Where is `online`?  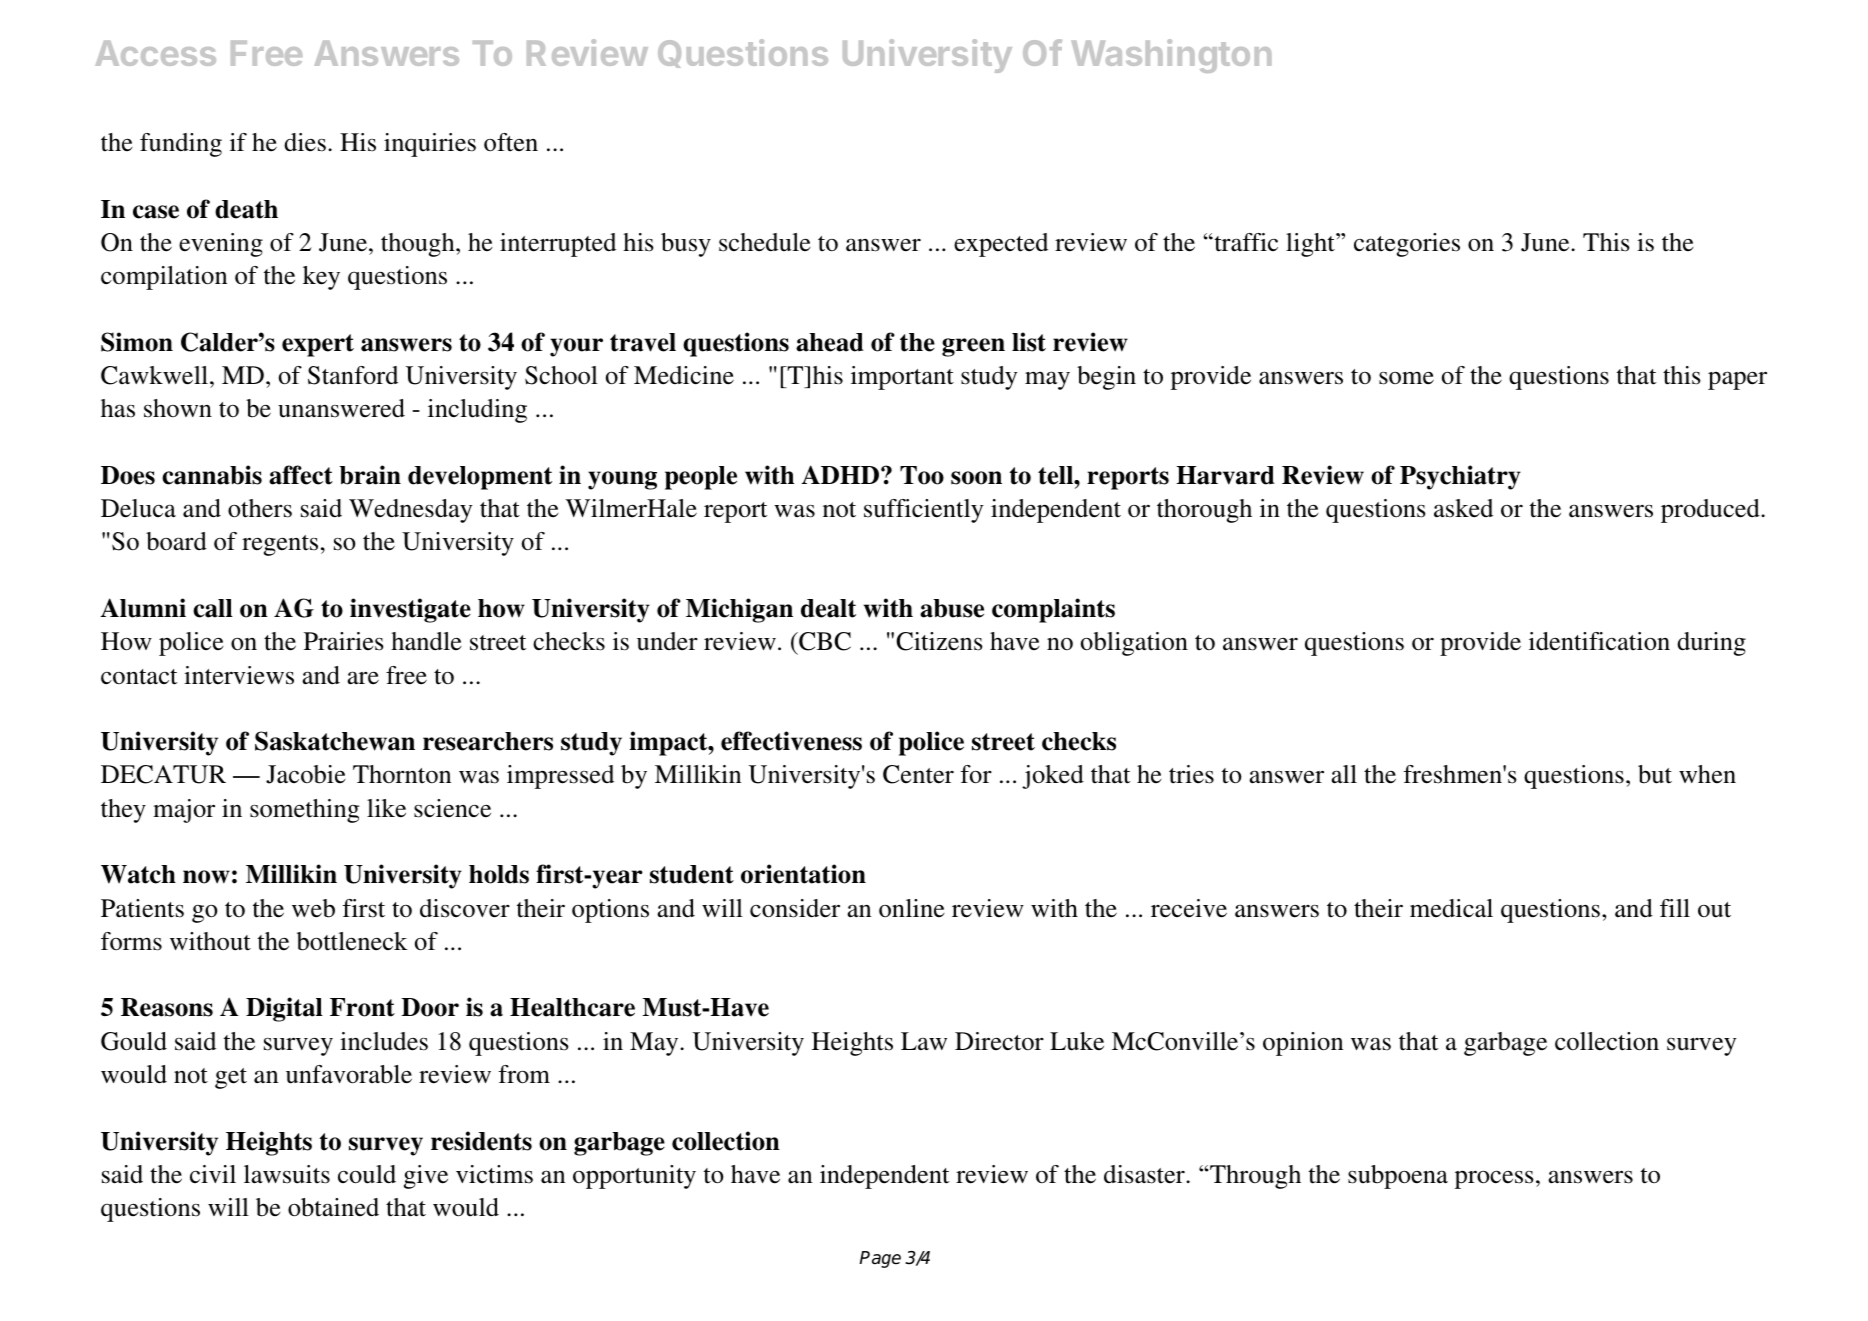
online is located at coordinates (912, 908).
